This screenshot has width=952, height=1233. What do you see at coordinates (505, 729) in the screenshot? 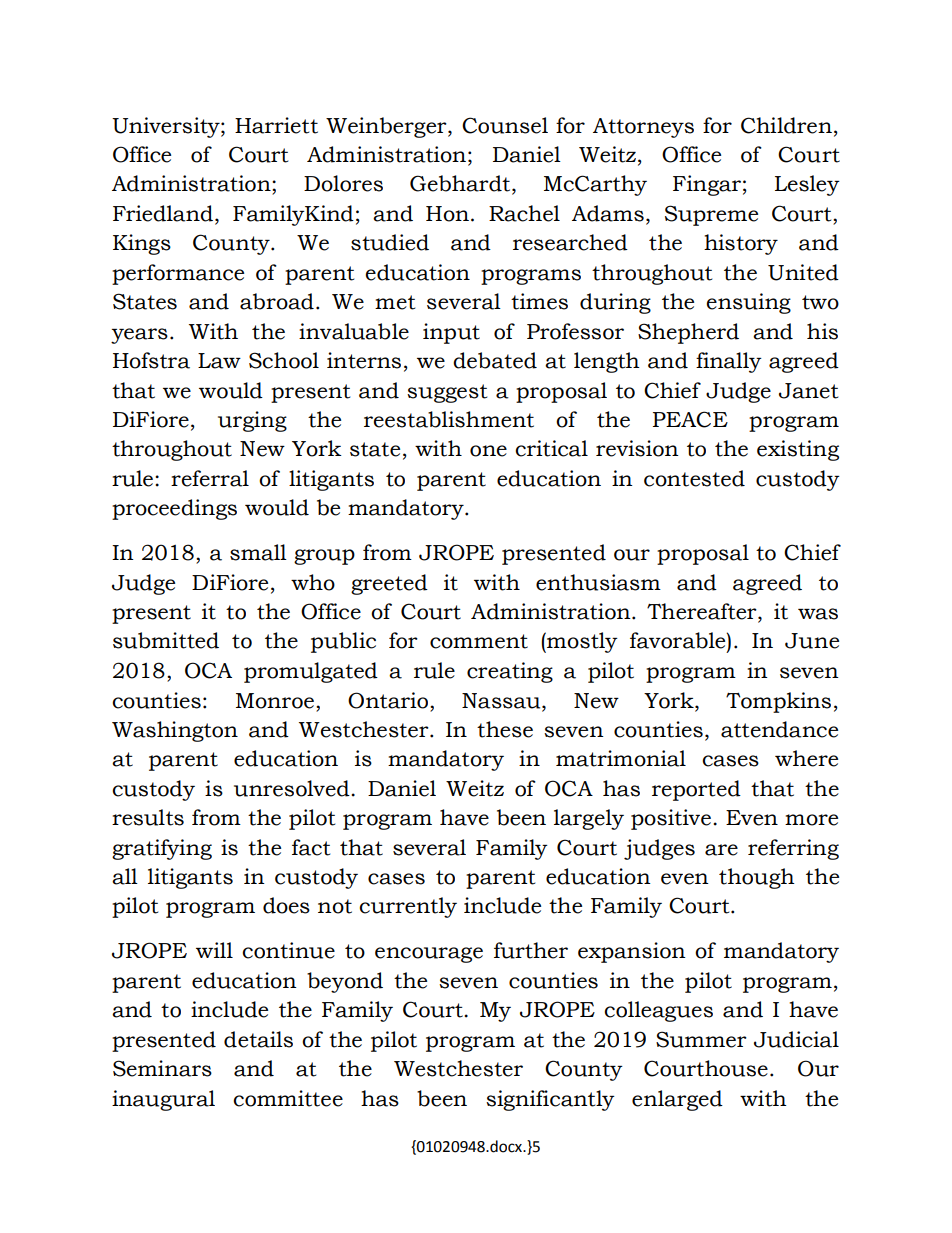
I see `these` at bounding box center [505, 729].
